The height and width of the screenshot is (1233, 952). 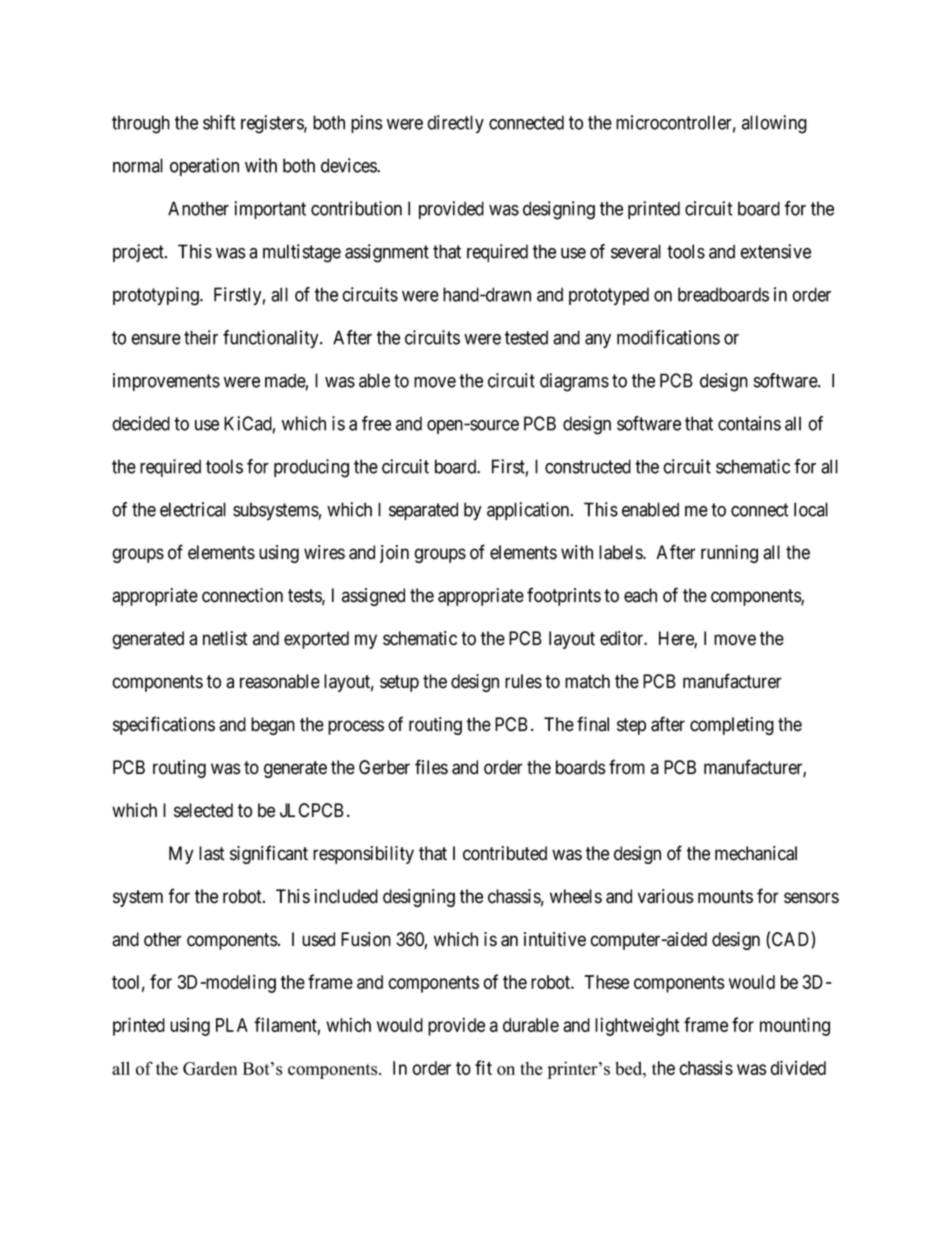 What do you see at coordinates (526, 337) in the screenshot?
I see `tested` at bounding box center [526, 337].
